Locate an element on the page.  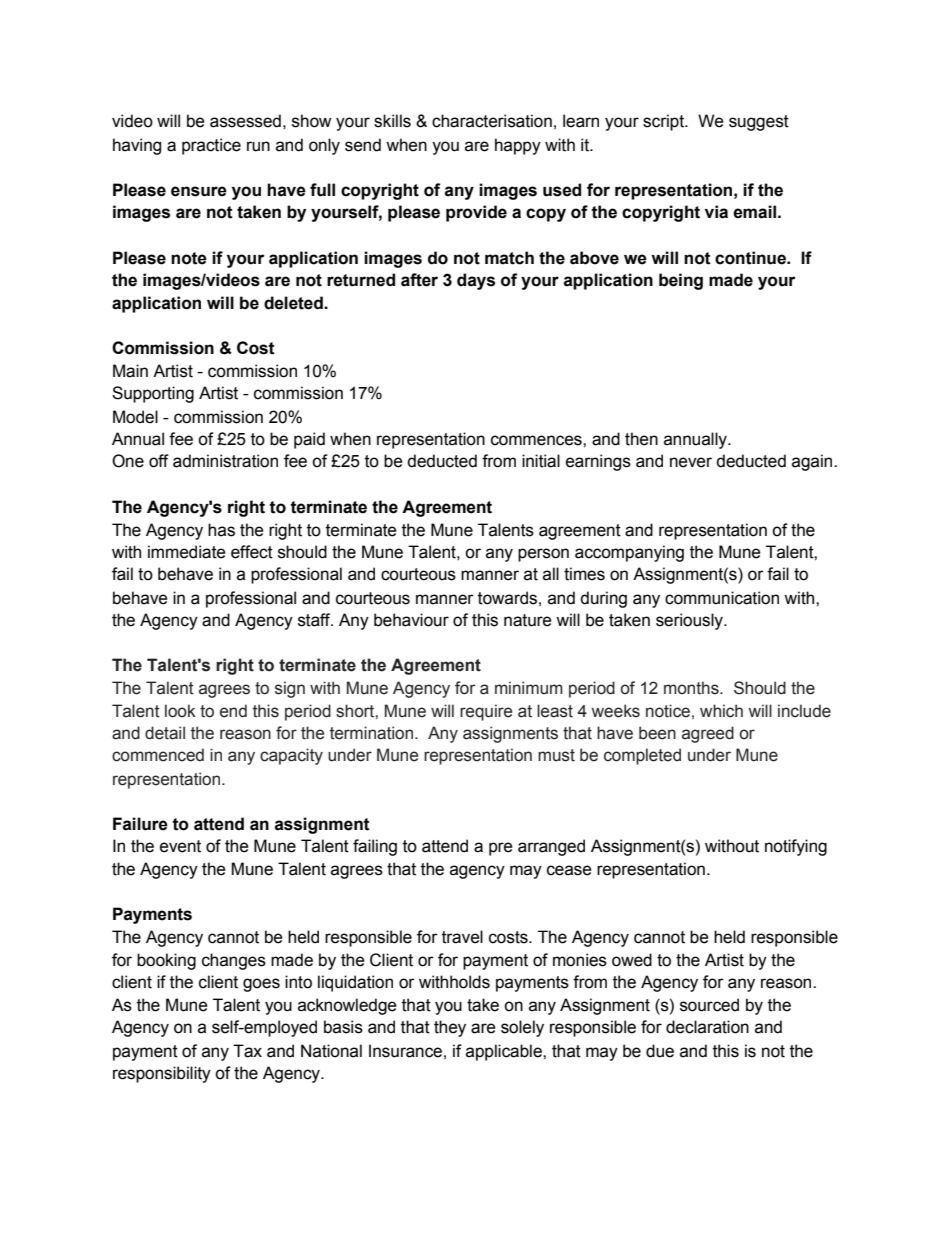
characterisation is located at coordinates (492, 121).
